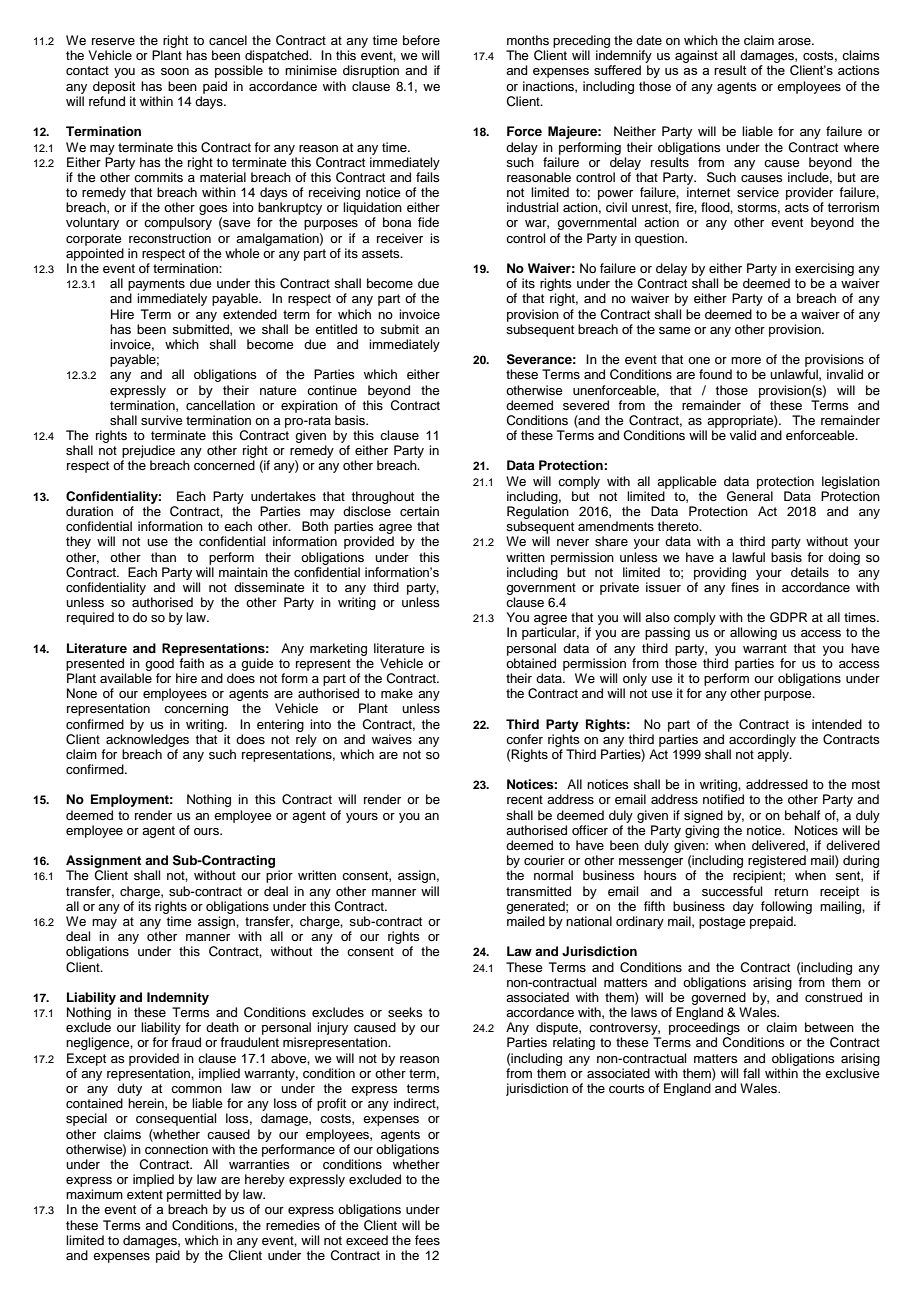 The image size is (924, 1308). Describe the element at coordinates (147, 740) in the document. I see `acknowledges` at that location.
